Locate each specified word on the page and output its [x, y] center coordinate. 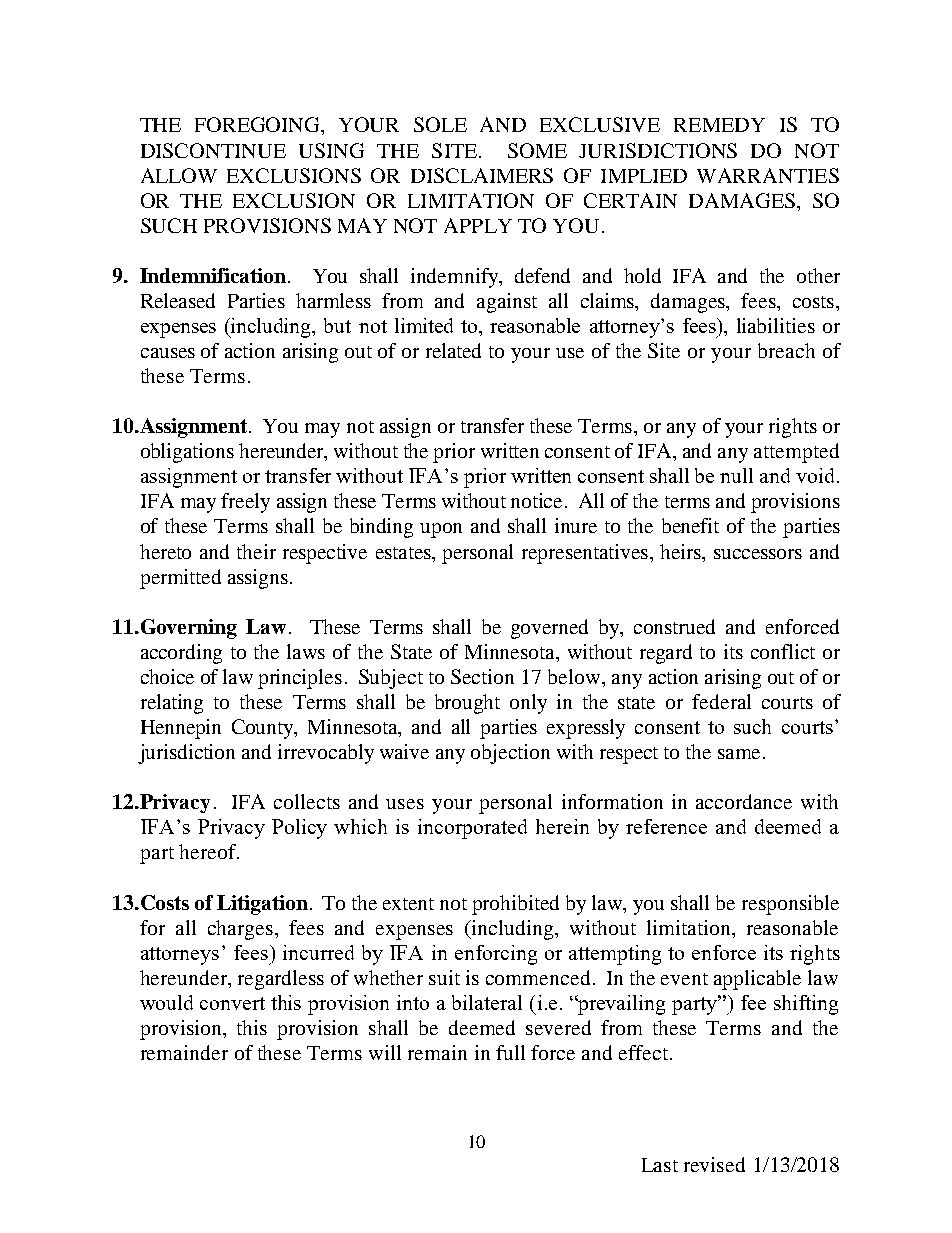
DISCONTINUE [213, 150]
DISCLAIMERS [482, 175]
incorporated [472, 829]
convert [232, 1003]
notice [538, 500]
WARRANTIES [768, 175]
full [510, 1052]
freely [245, 503]
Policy [299, 829]
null [736, 475]
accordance [744, 801]
